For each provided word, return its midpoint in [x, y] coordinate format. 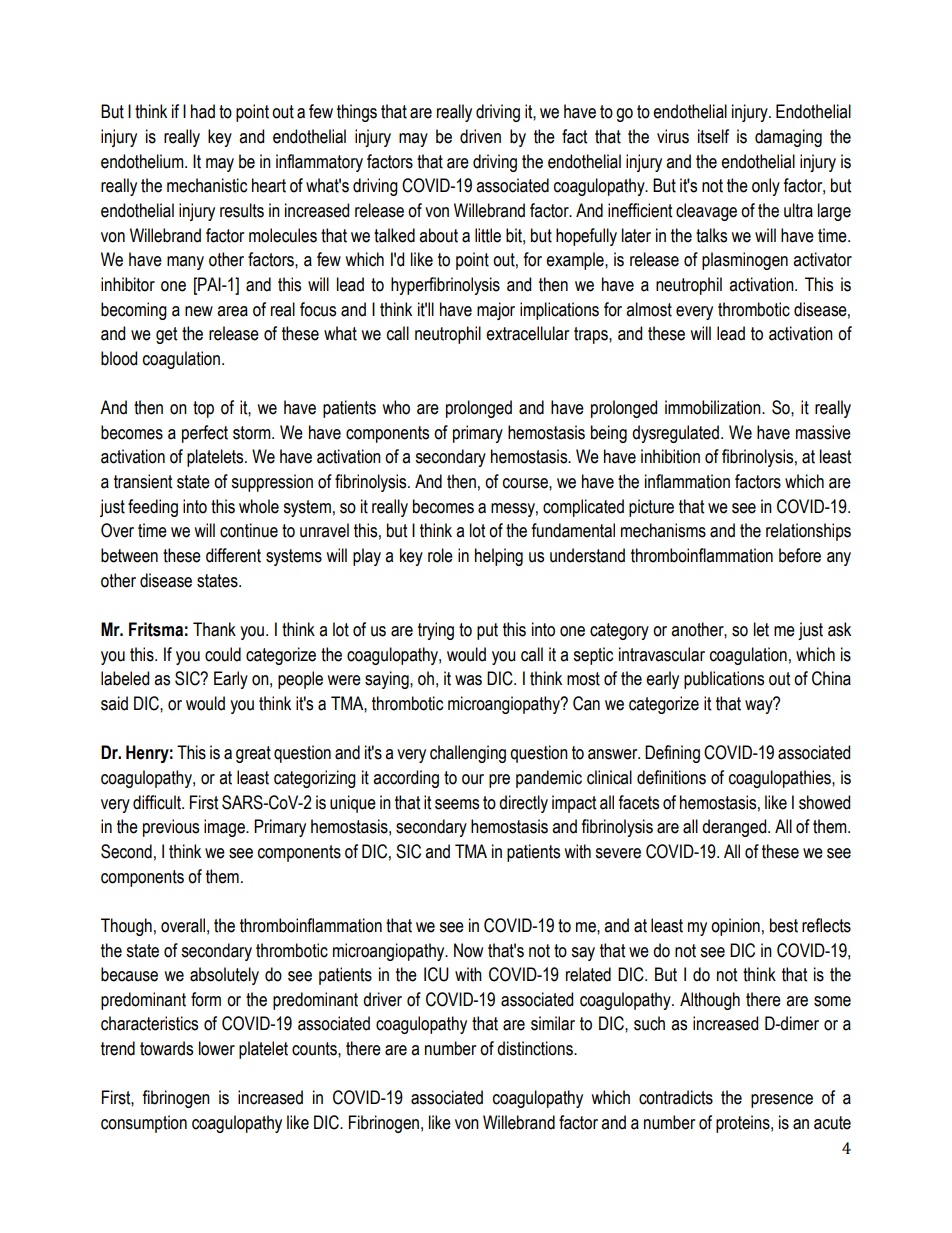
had [203, 111]
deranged [735, 828]
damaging [788, 138]
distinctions [536, 1048]
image [225, 828]
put [487, 631]
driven [480, 136]
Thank [214, 629]
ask [839, 629]
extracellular [527, 333]
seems [457, 804]
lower [217, 1048]
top [203, 409]
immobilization [714, 407]
